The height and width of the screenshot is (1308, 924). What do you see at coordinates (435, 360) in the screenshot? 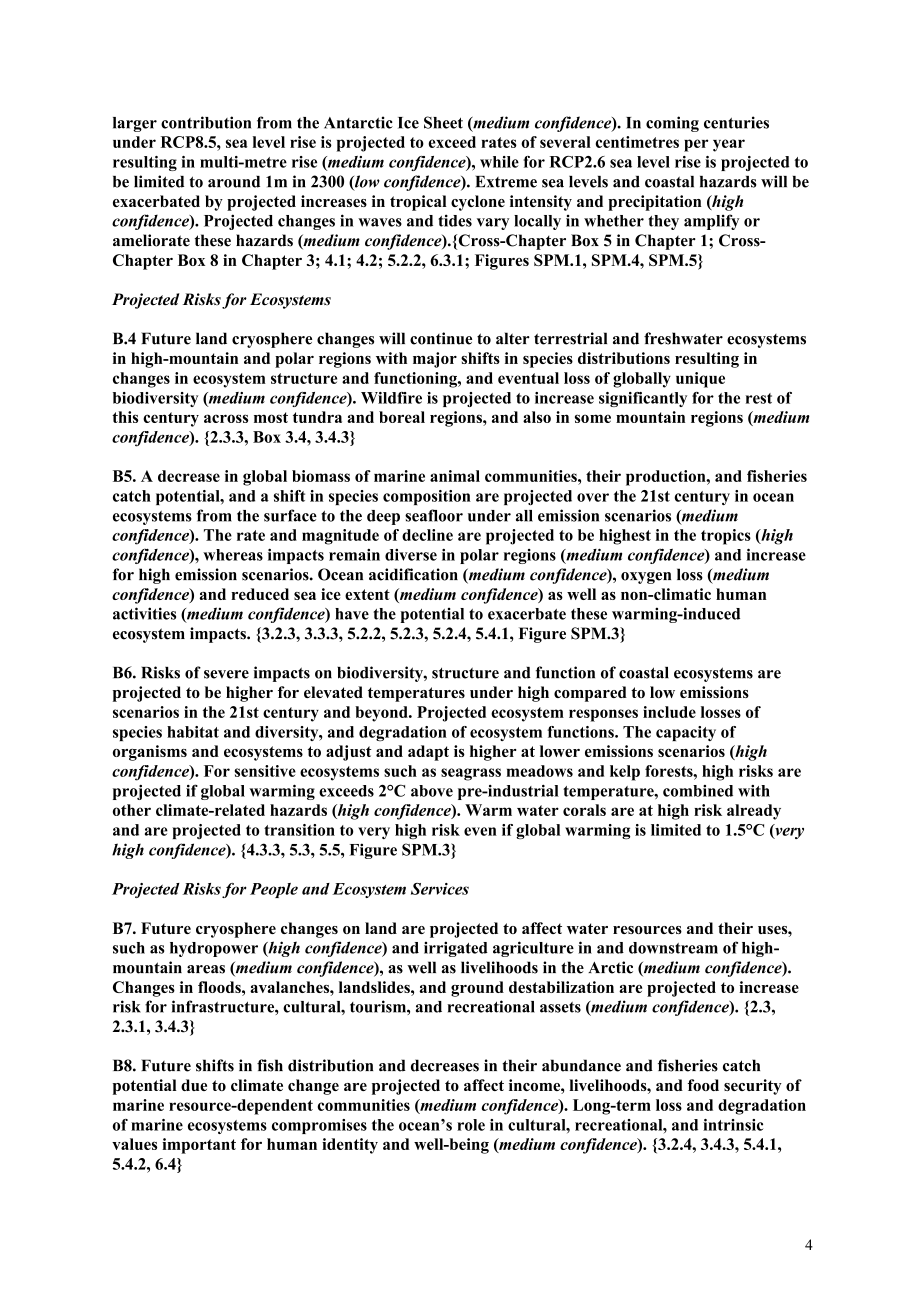
I see `major` at bounding box center [435, 360].
